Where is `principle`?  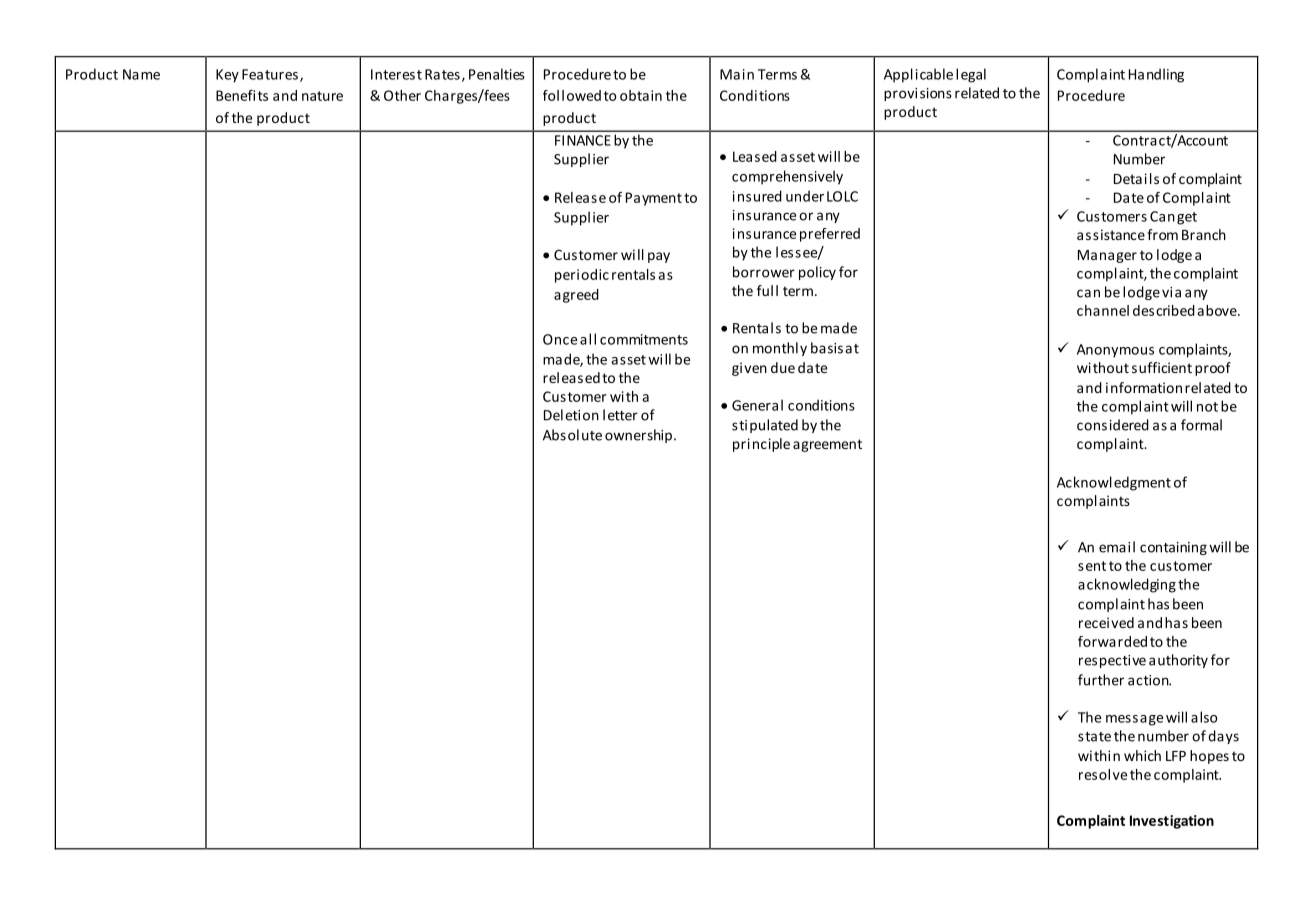 principle is located at coordinates (761, 445).
